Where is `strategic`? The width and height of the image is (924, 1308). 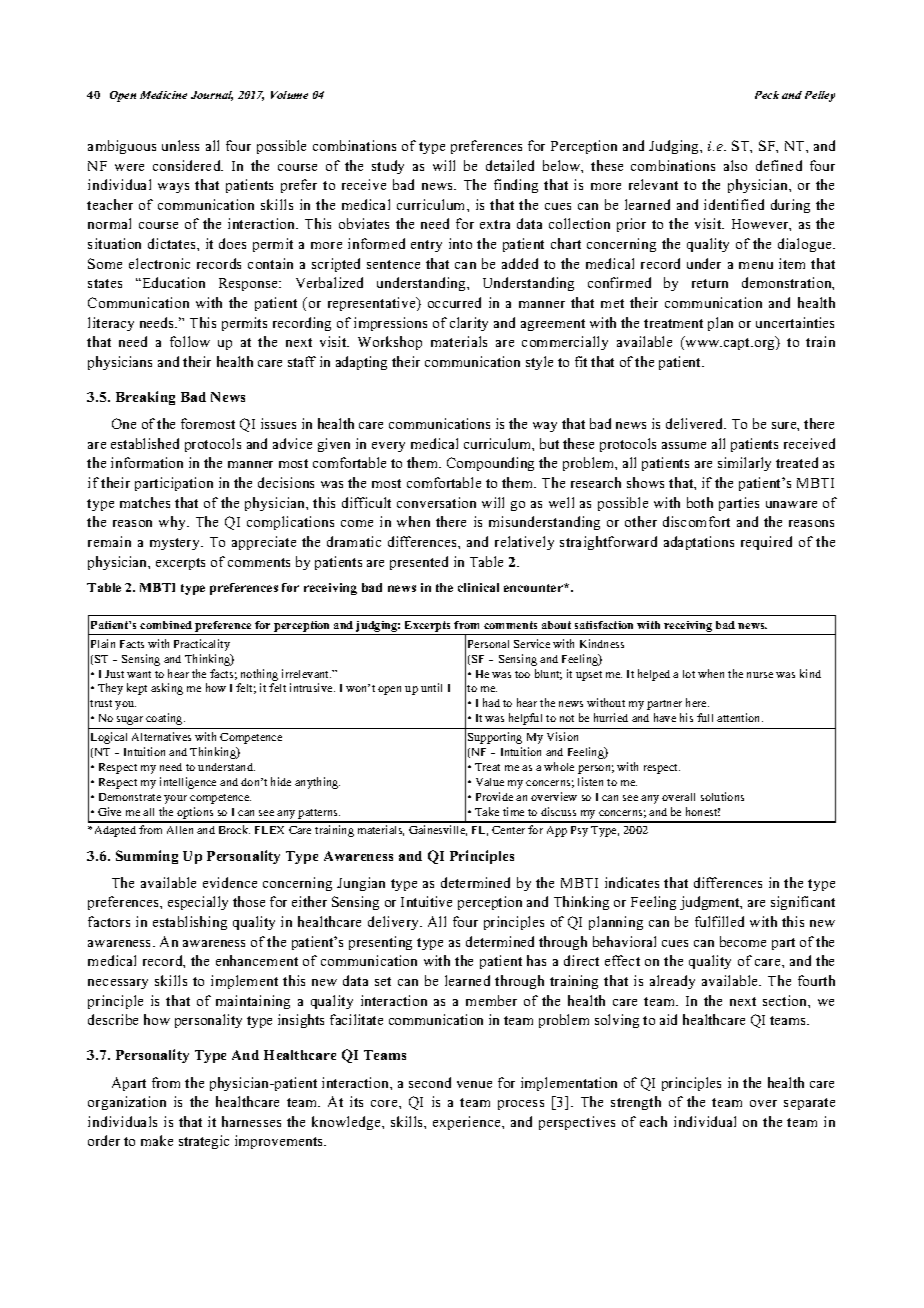 strategic is located at coordinates (204, 1142).
